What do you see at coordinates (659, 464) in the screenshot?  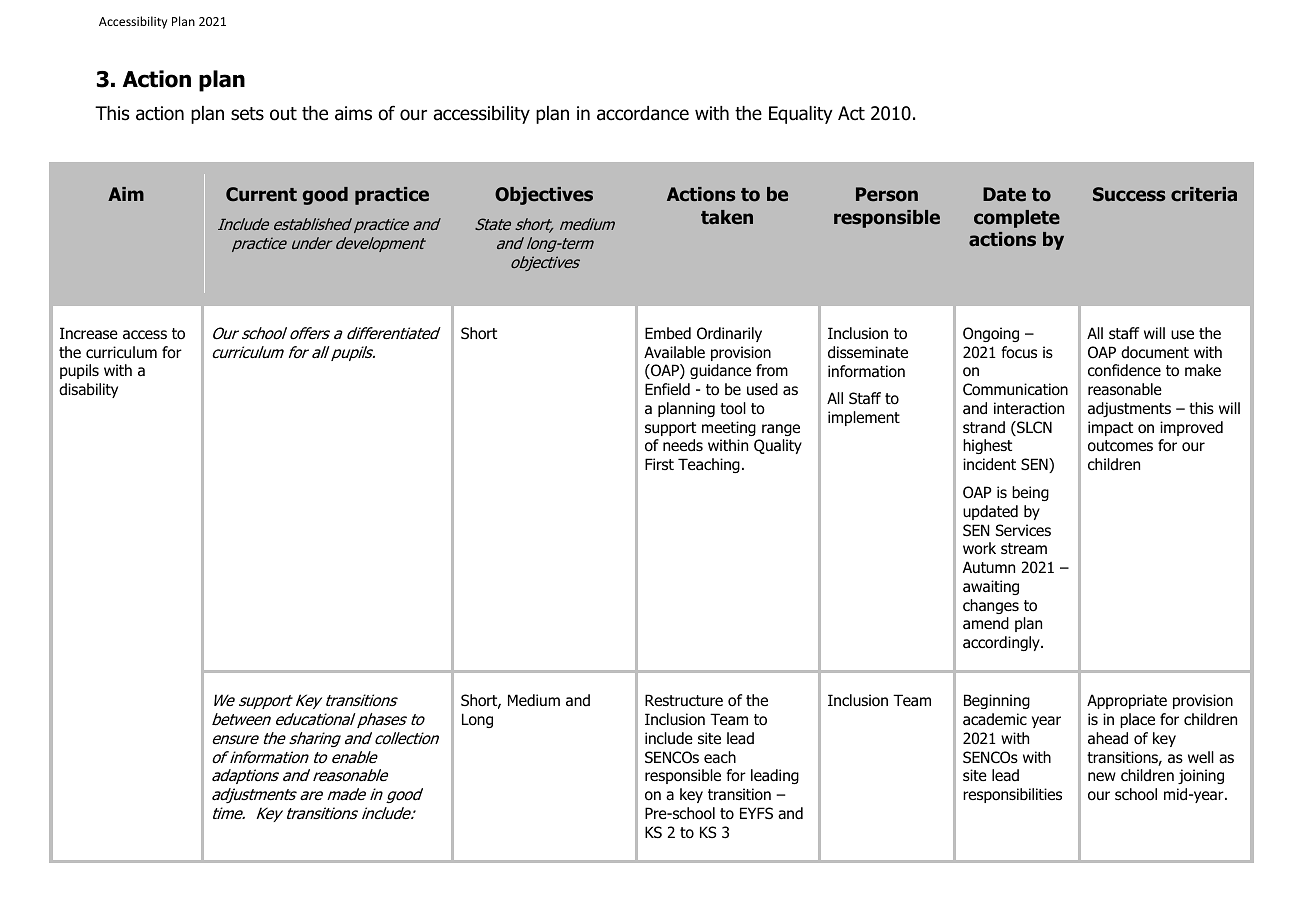 I see `First` at bounding box center [659, 464].
